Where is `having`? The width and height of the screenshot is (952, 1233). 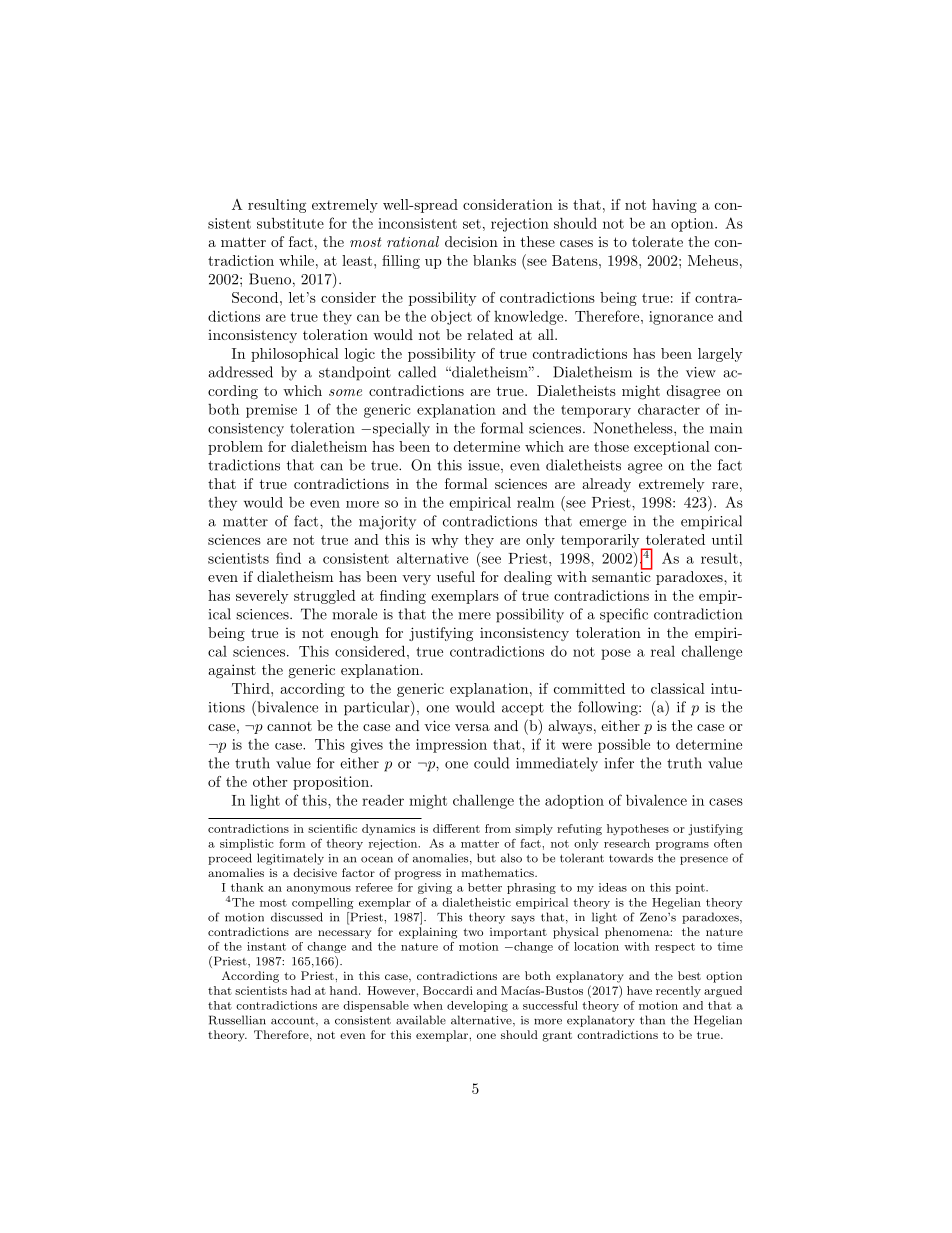 having is located at coordinates (674, 206).
